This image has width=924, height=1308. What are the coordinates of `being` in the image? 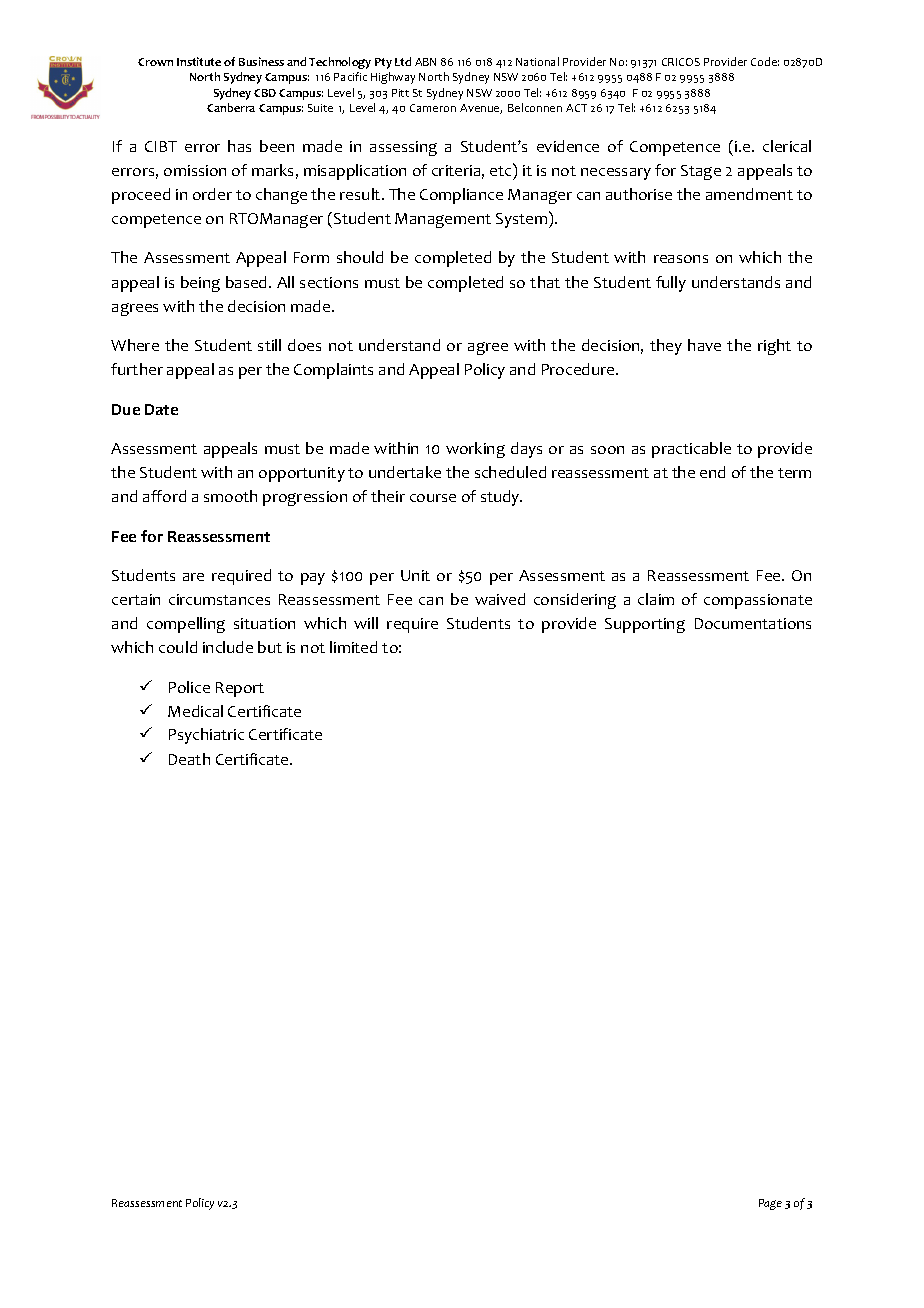 It's located at (200, 284).
